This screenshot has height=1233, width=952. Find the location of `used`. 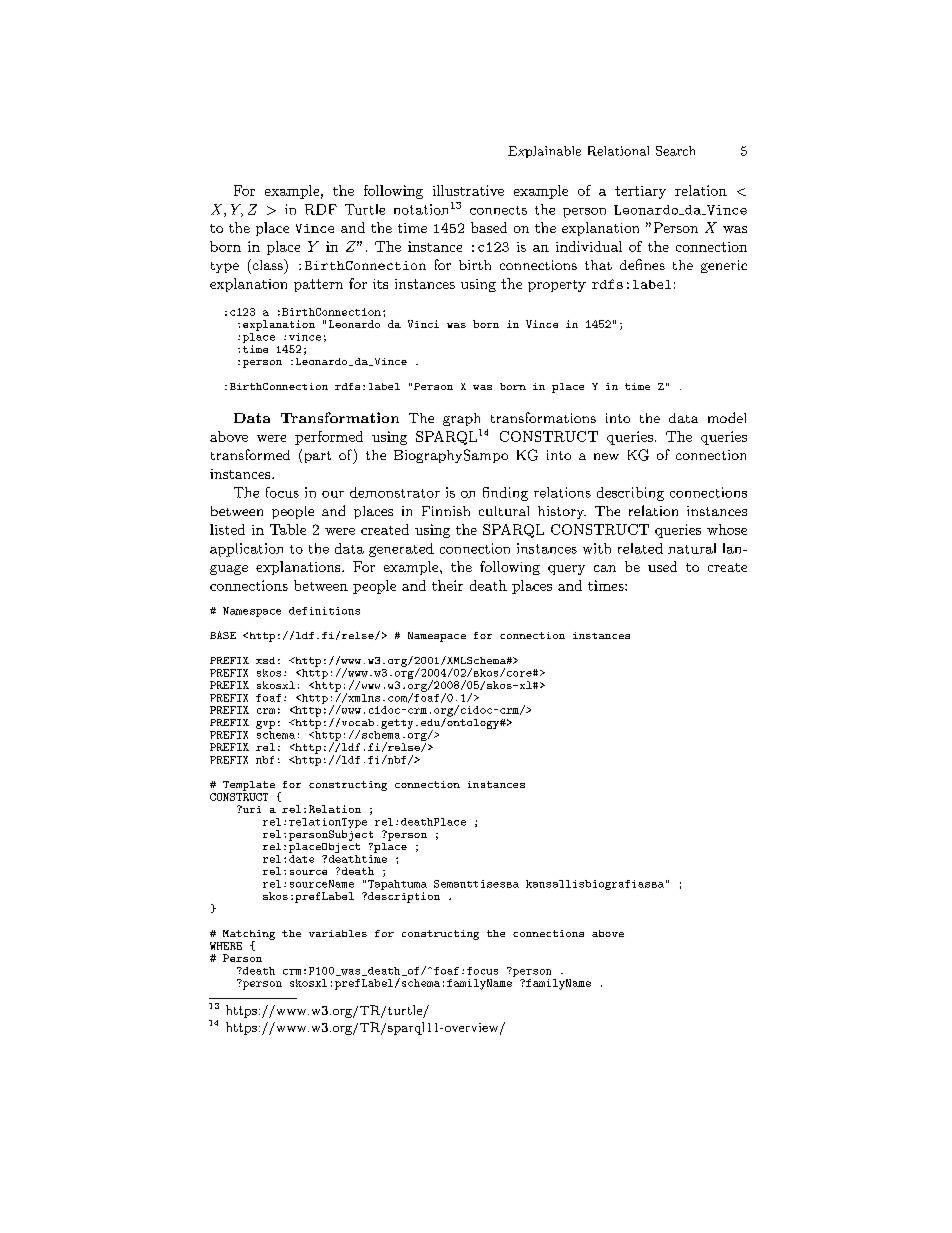

used is located at coordinates (662, 566).
